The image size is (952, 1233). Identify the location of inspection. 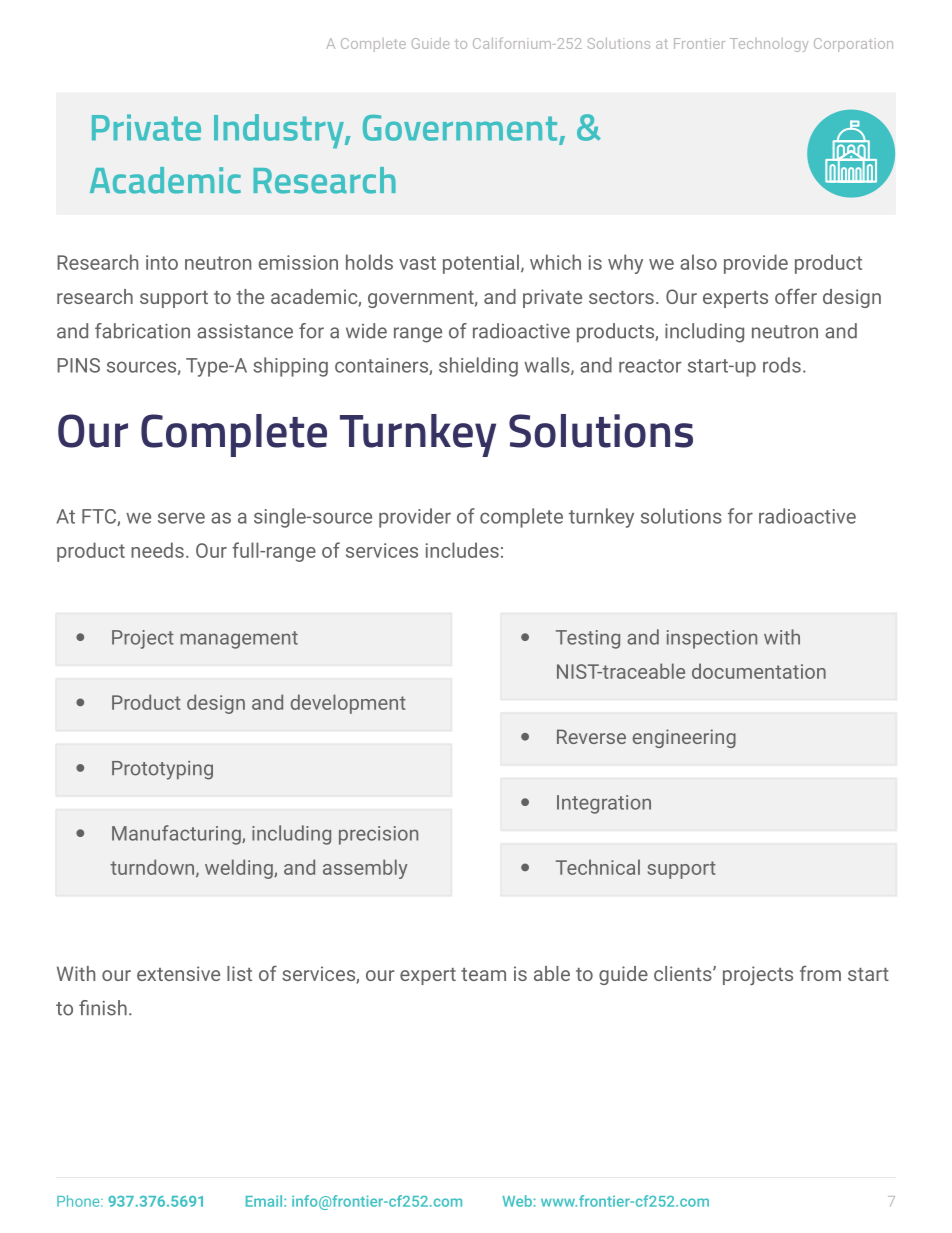
(712, 639).
